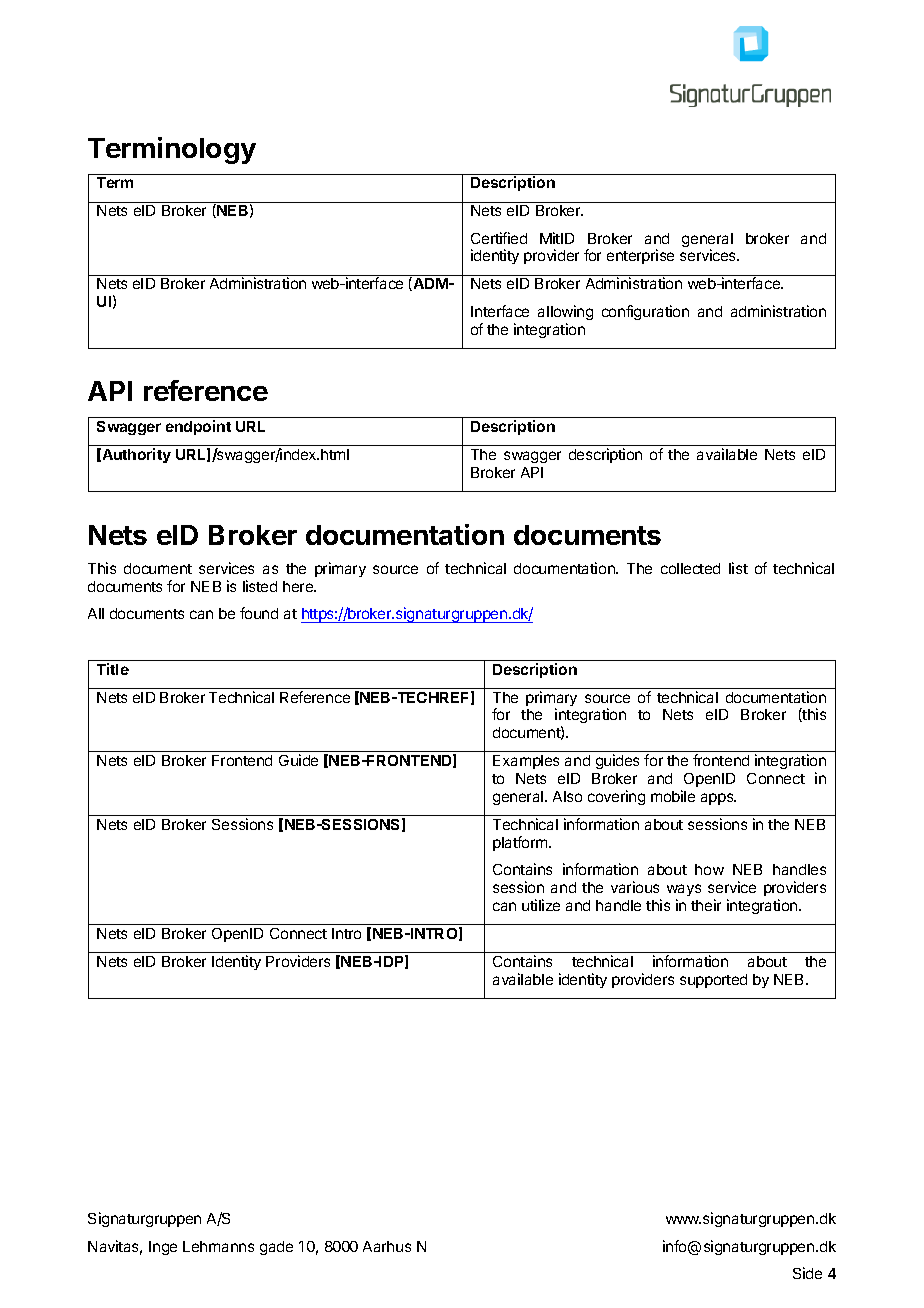 This screenshot has height=1308, width=924. Describe the element at coordinates (541, 905) in the screenshot. I see `utilize` at that location.
